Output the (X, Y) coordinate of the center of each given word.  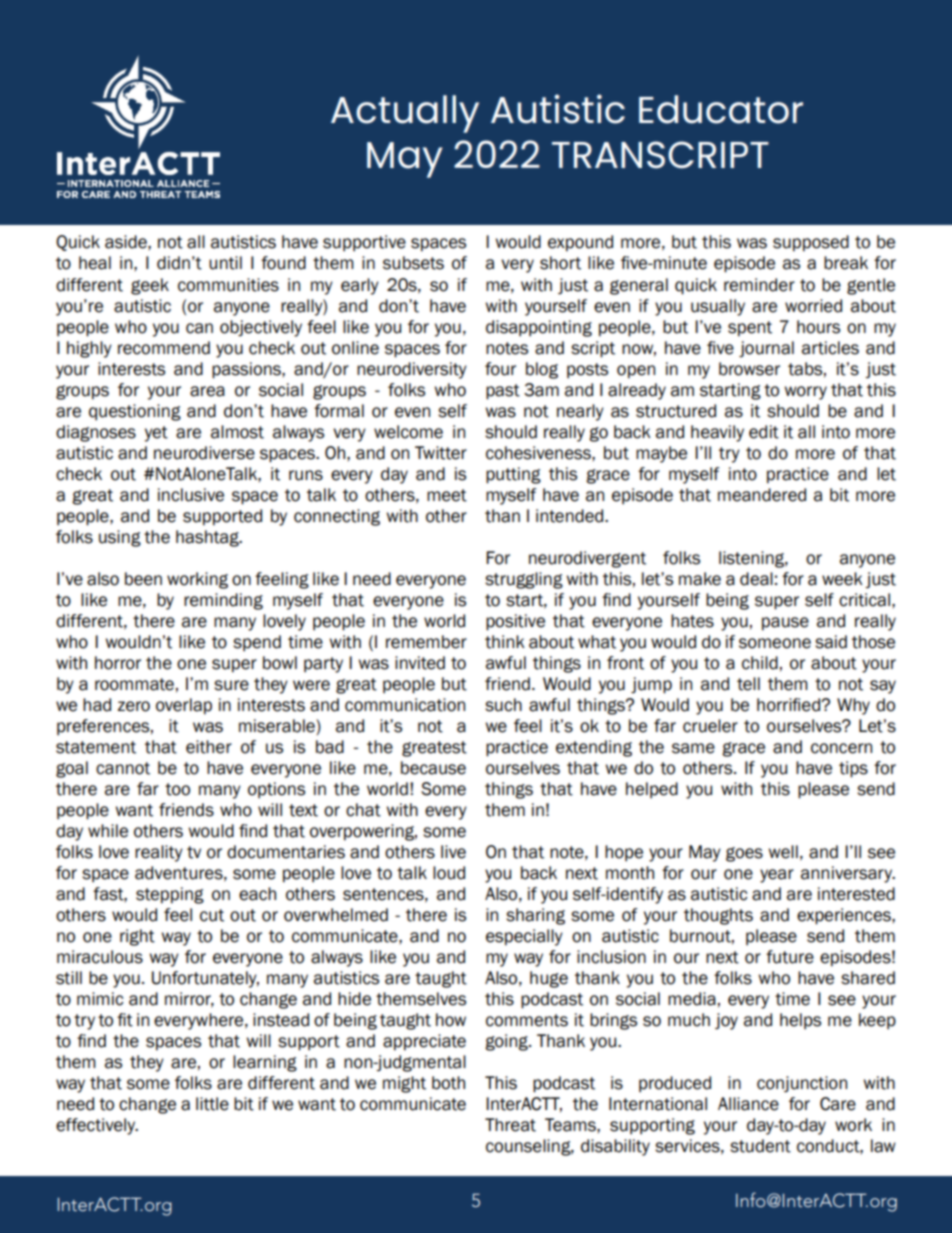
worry (805, 393)
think (505, 642)
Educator (721, 109)
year (777, 876)
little (212, 1104)
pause (785, 624)
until (225, 263)
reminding (223, 601)
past (503, 392)
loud (449, 873)
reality (159, 853)
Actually (405, 114)
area (207, 391)
